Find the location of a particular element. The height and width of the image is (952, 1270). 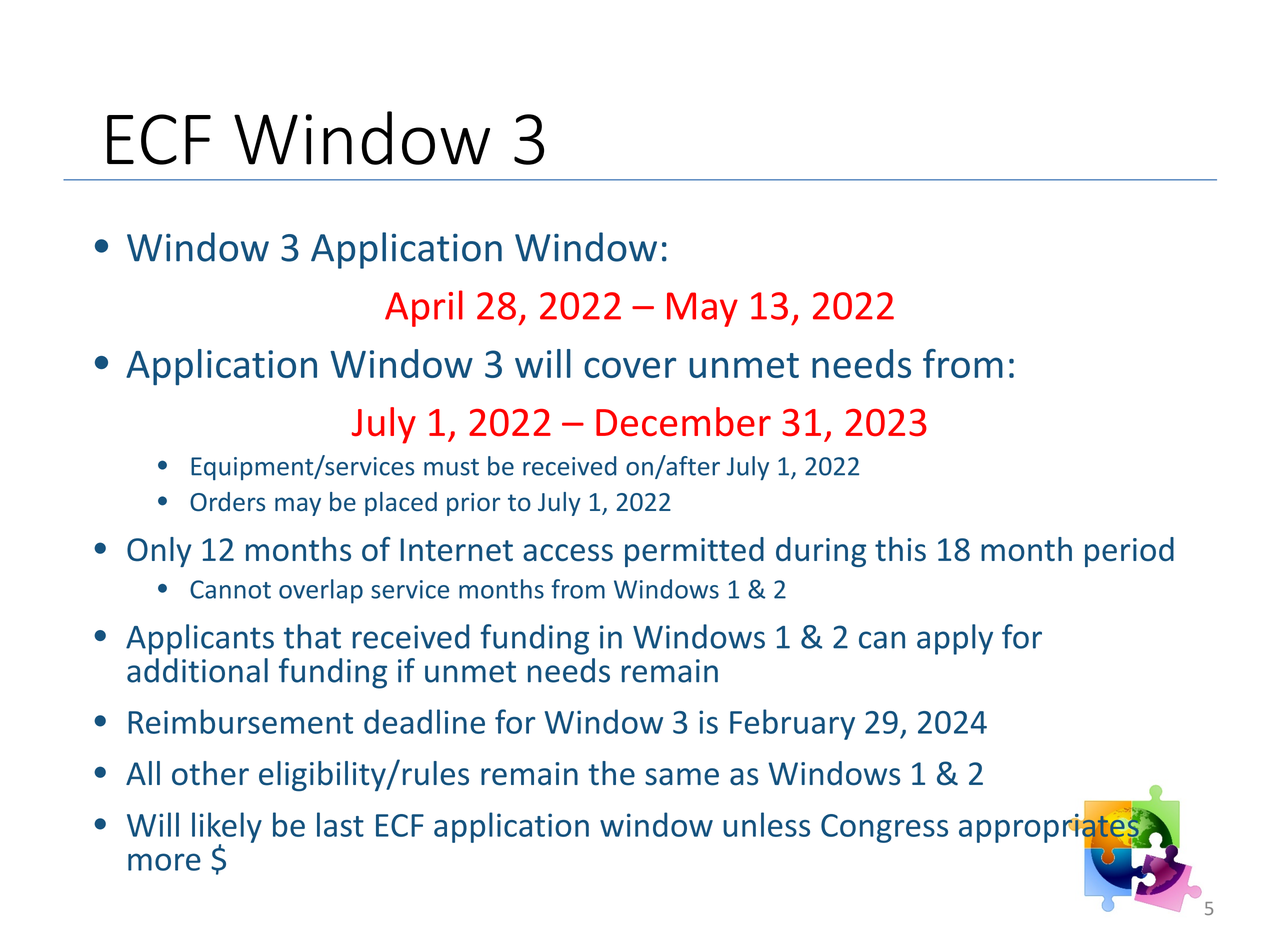

April is located at coordinates (424, 308).
